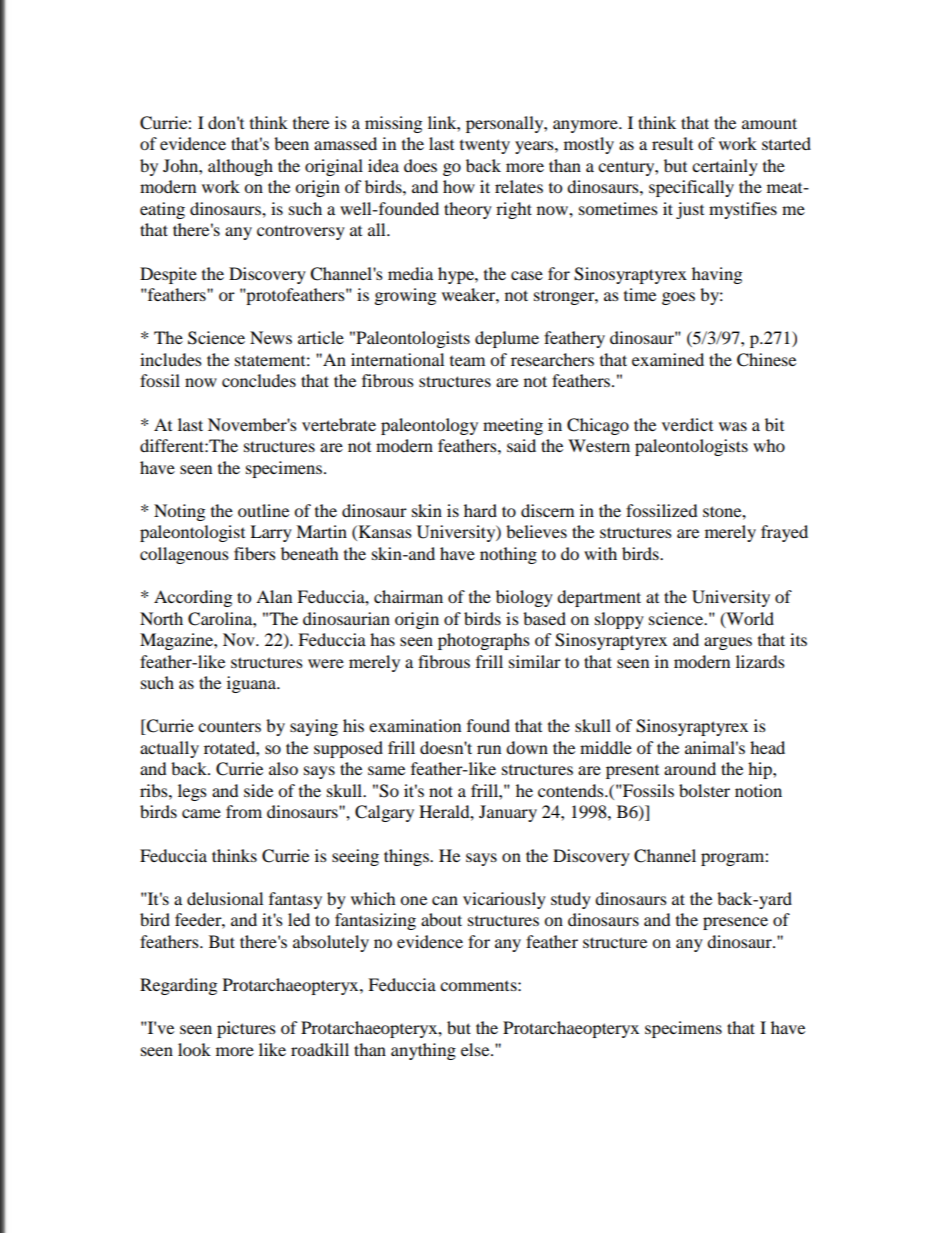  Describe the element at coordinates (476, 1049) in the screenshot. I see `else` at that location.
